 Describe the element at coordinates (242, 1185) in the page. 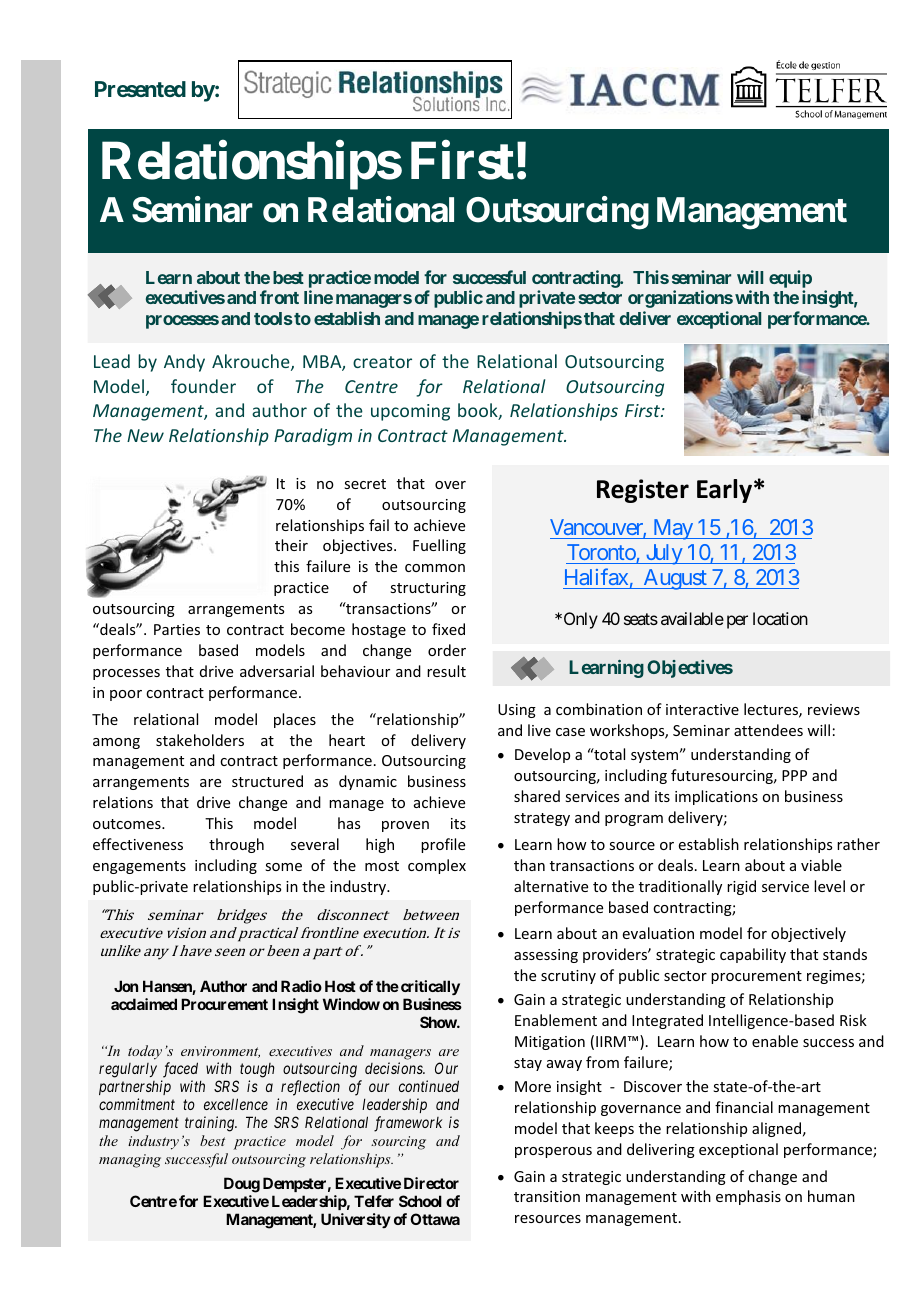

I see `Doug` at that location.
